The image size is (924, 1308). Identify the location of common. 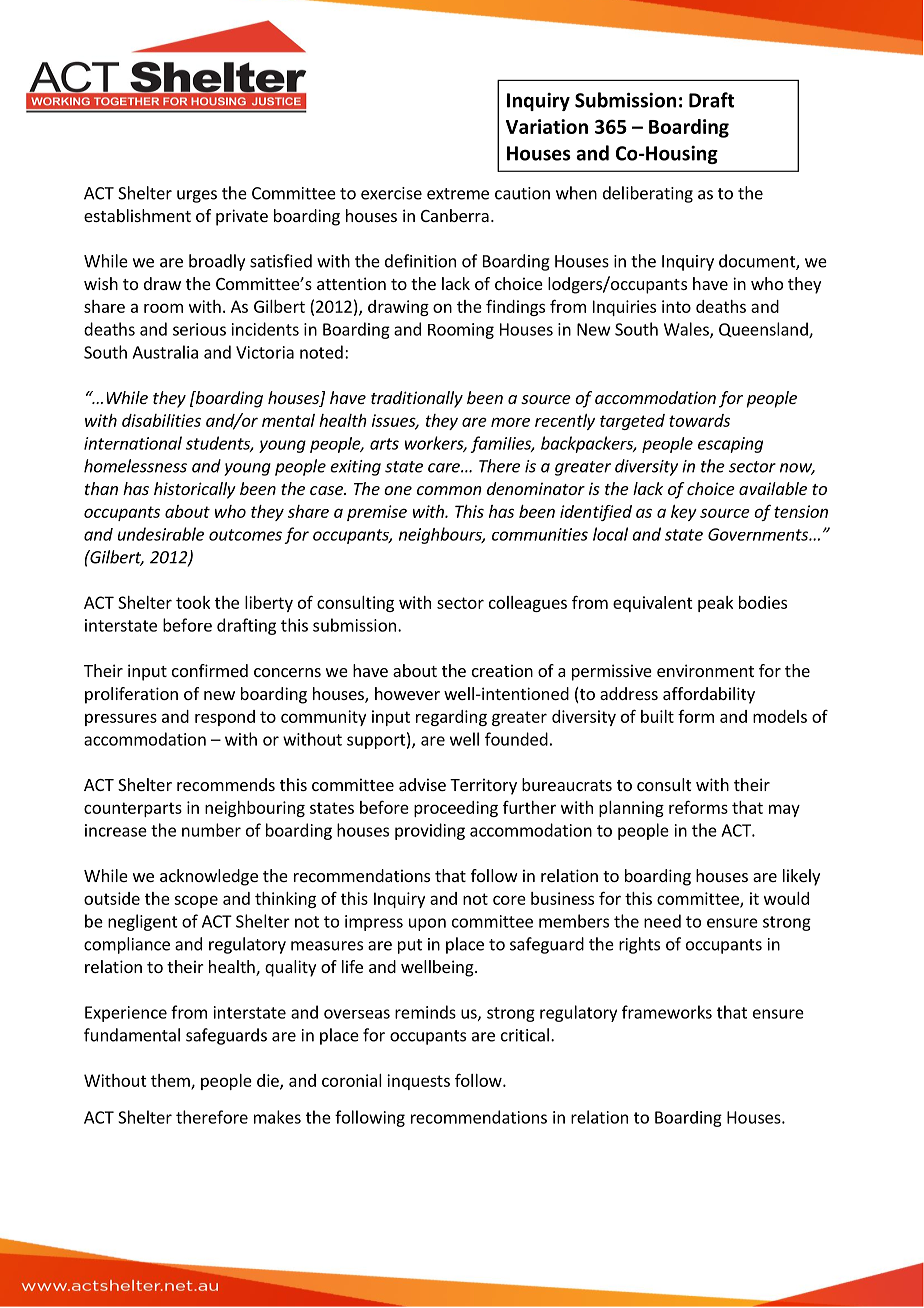
(449, 490).
